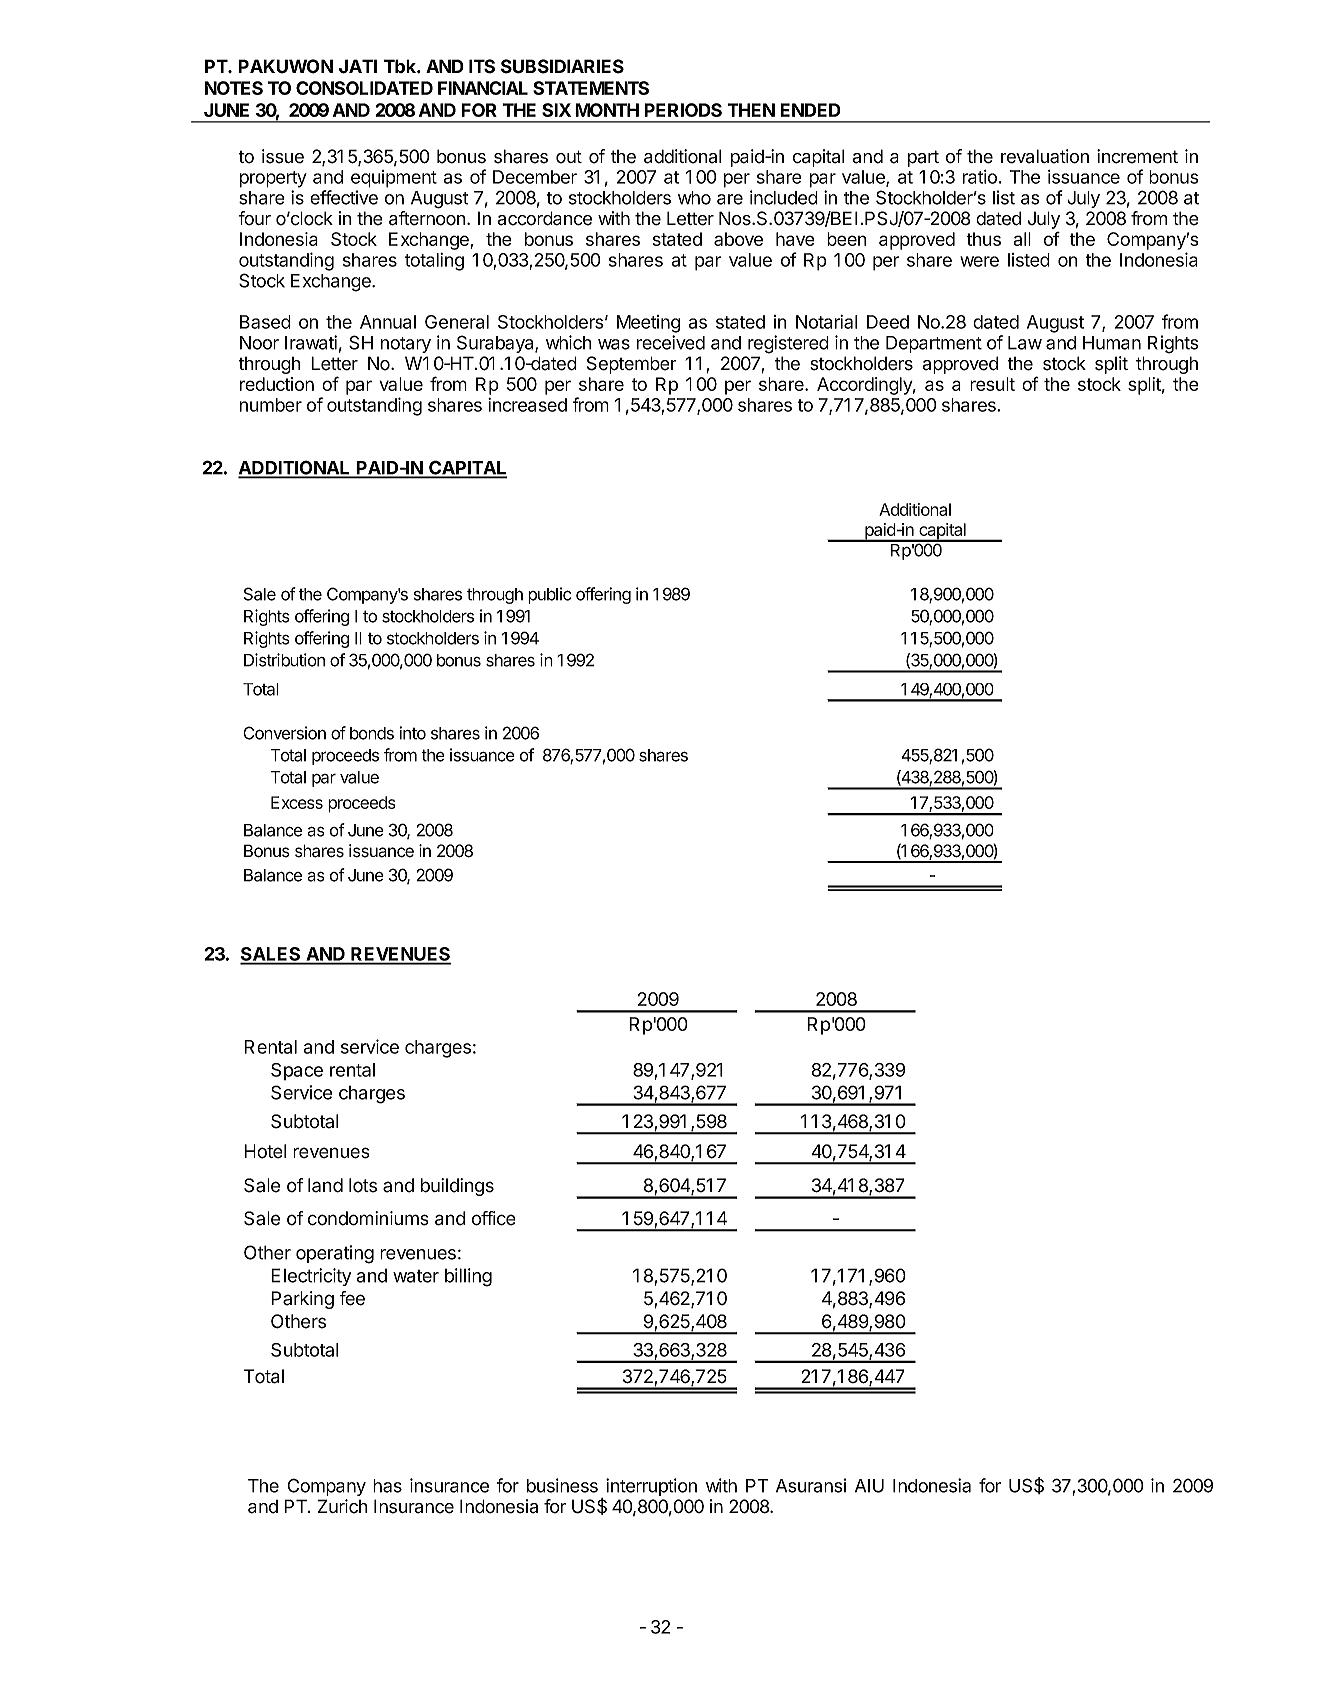  Describe the element at coordinates (683, 110) in the screenshot. I see `PERIODS` at that location.
